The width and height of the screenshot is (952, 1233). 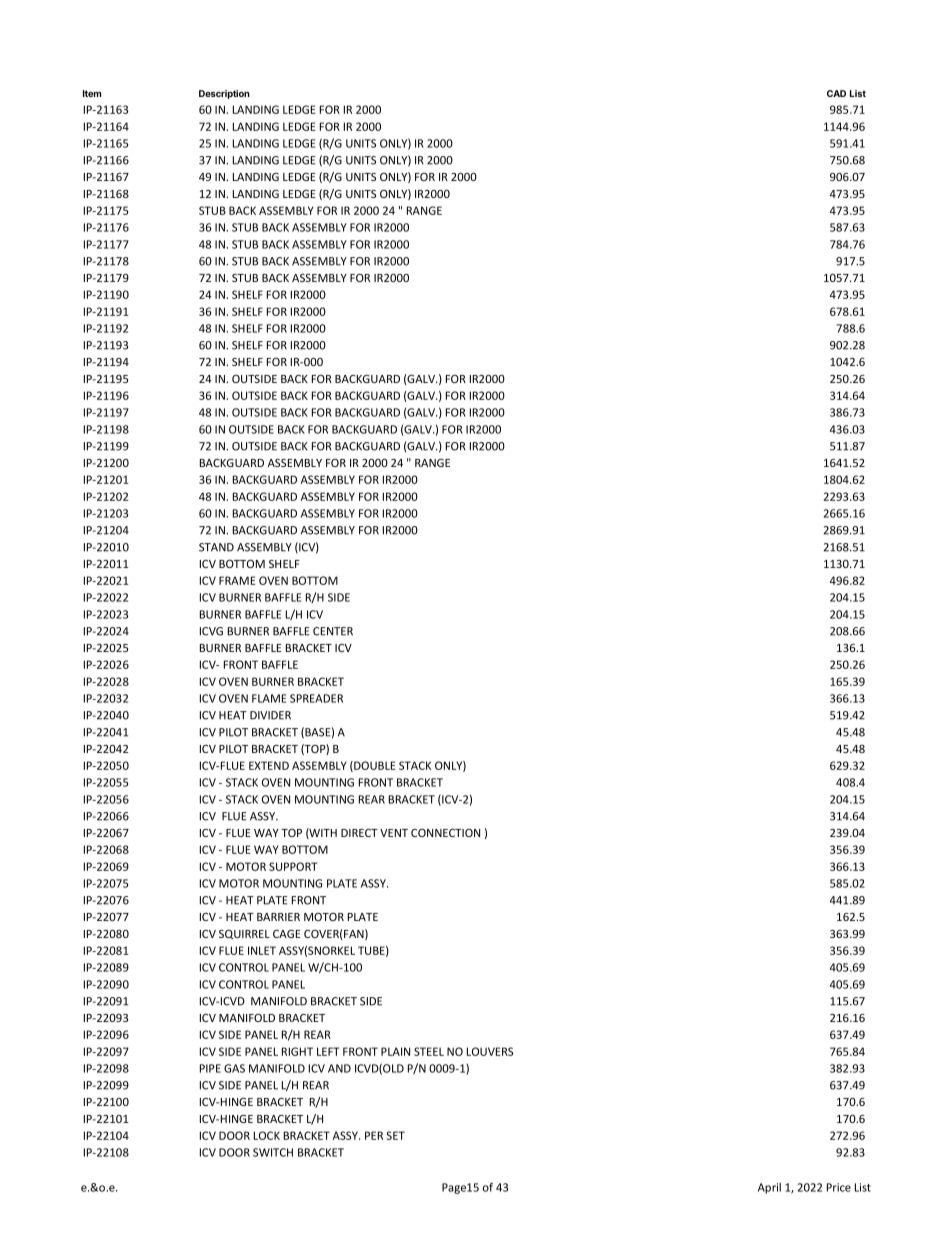 I want to click on CONNECTION, so click(x=445, y=833).
